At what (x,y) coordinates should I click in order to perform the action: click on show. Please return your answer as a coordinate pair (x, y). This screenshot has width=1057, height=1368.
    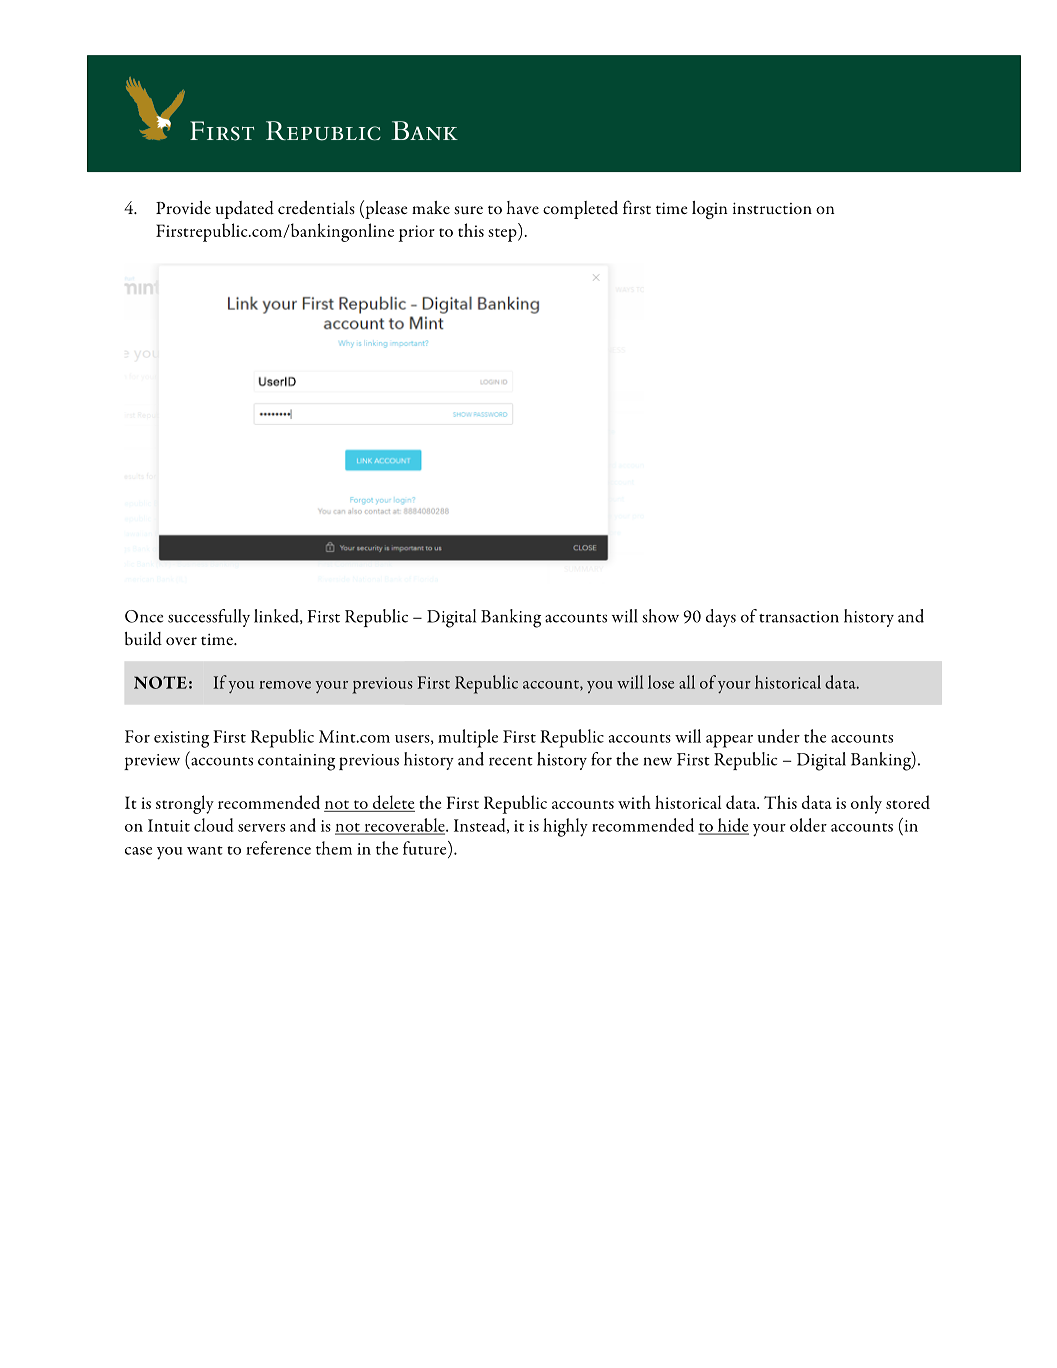
    Looking at the image, I should click on (660, 616).
